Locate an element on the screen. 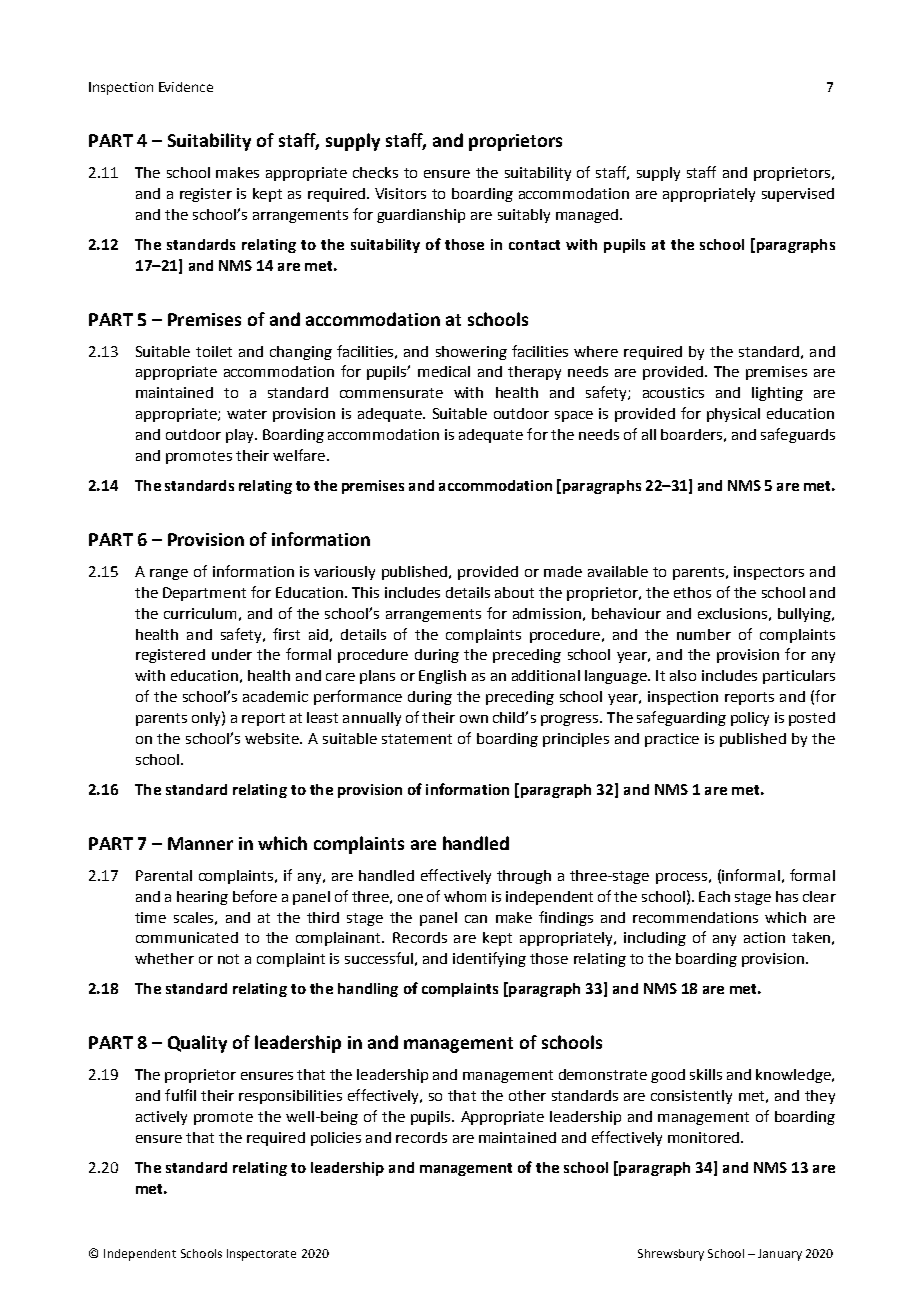 Image resolution: width=924 pixels, height=1308 pixels. actively is located at coordinates (161, 1118).
